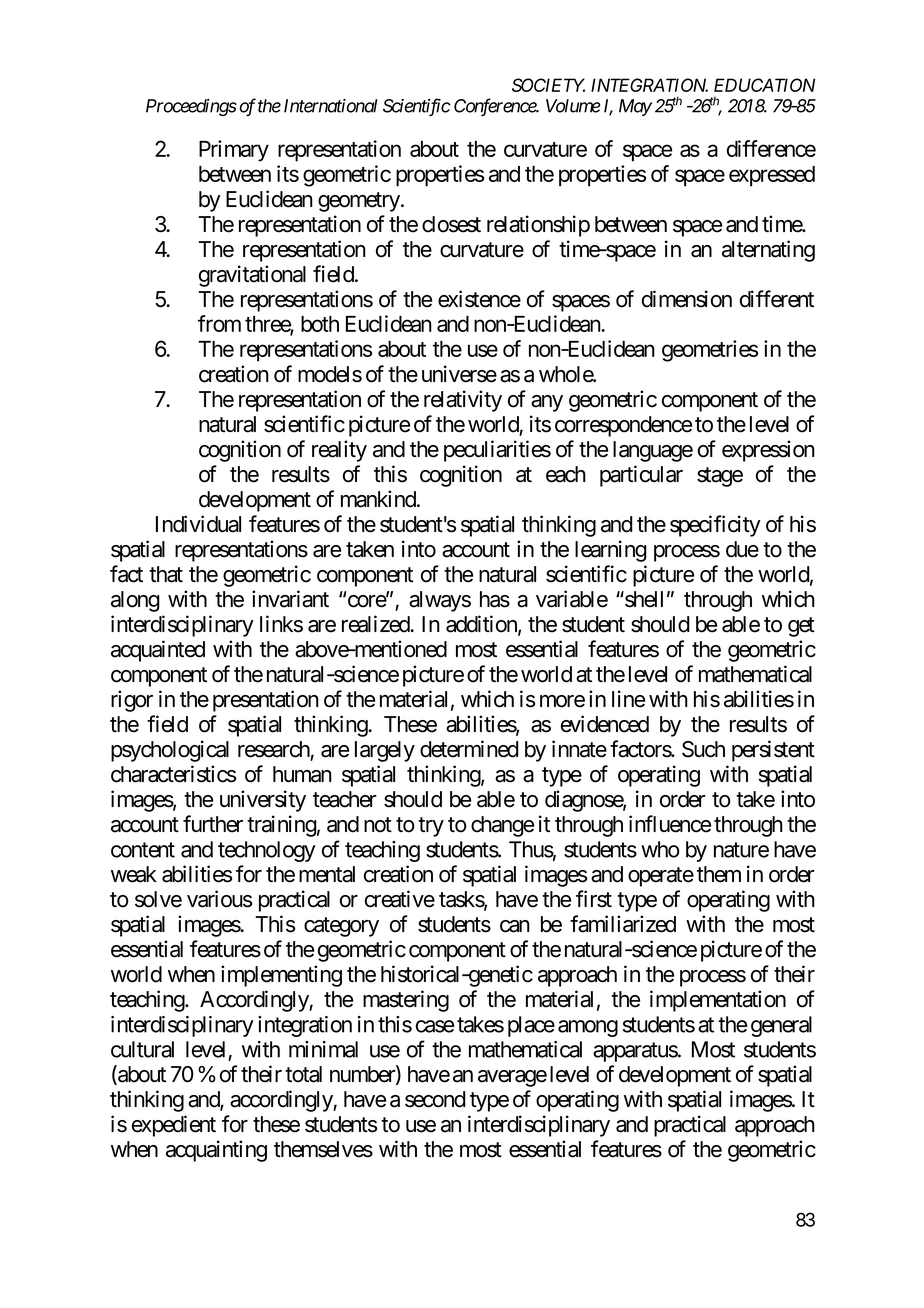  I want to click on SOCIETY, so click(548, 85).
